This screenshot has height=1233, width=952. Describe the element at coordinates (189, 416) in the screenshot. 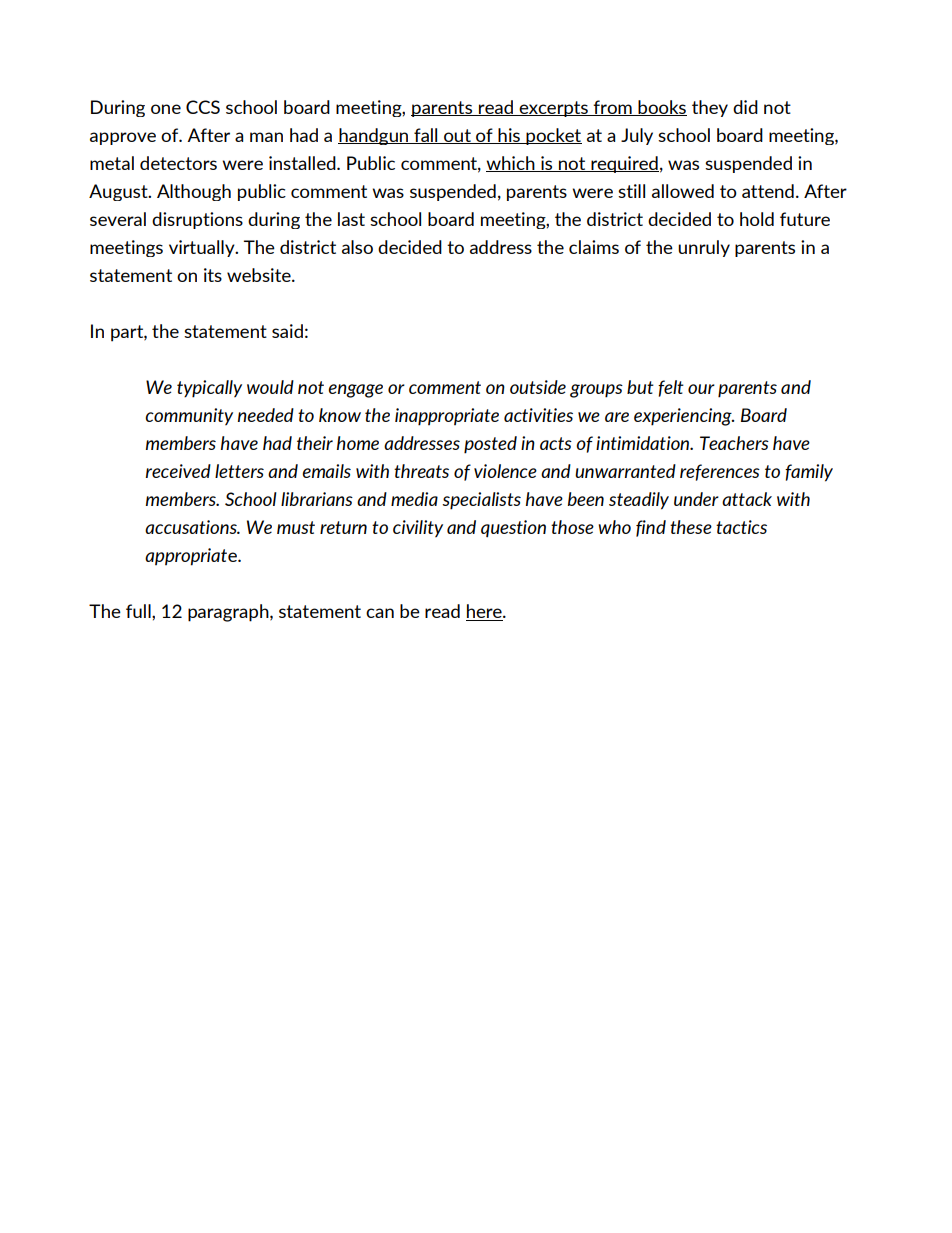

I see `community` at that location.
